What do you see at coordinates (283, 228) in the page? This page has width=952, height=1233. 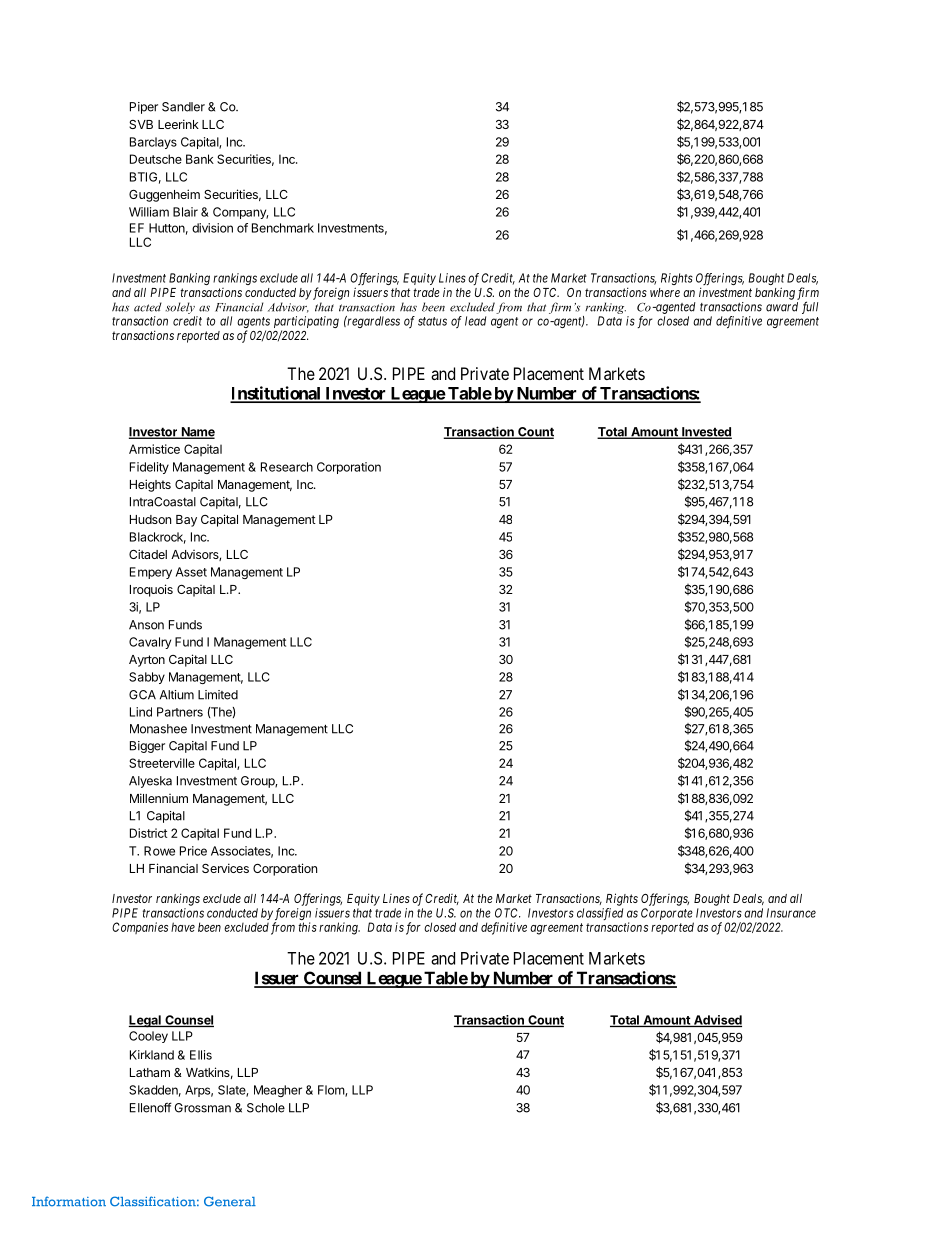 I see `Benchmark` at bounding box center [283, 228].
